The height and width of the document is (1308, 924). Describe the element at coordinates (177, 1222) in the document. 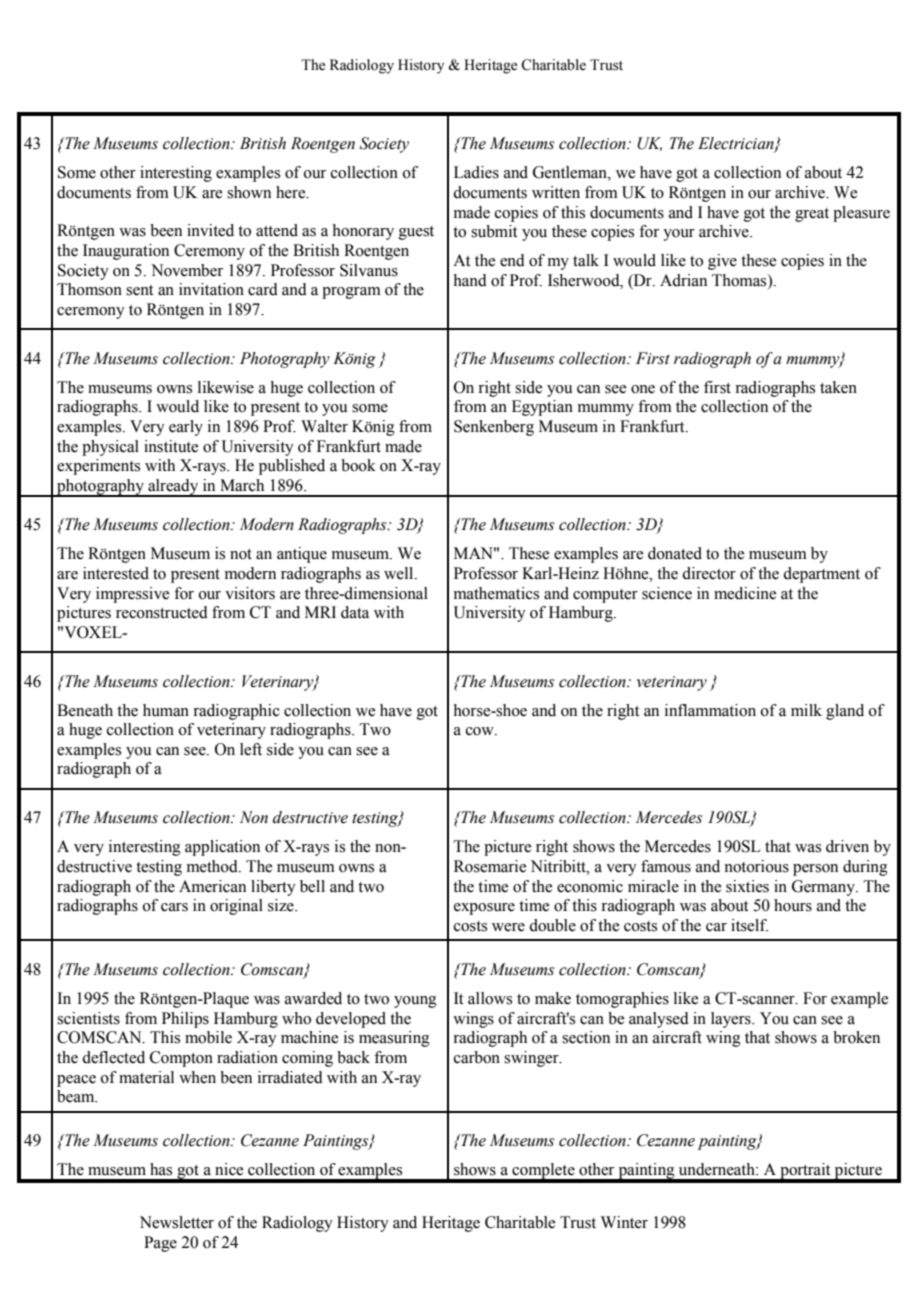

I see `Newsletter` at that location.
